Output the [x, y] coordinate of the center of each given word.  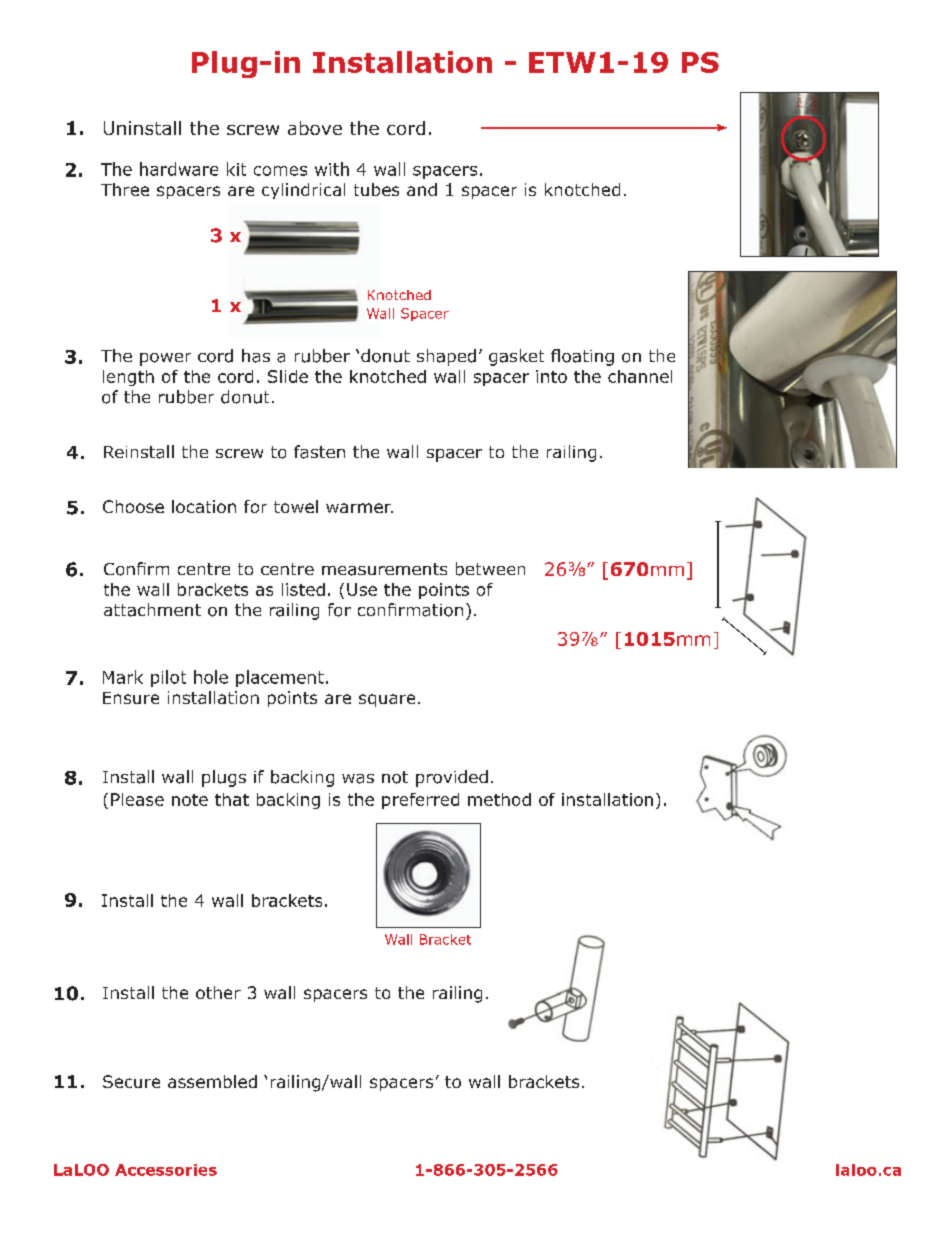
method [499, 799]
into [551, 376]
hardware [179, 169]
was [358, 779]
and [422, 189]
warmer [359, 508]
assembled [212, 1081]
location [204, 506]
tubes [376, 189]
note [190, 800]
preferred [420, 801]
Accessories [166, 1170]
